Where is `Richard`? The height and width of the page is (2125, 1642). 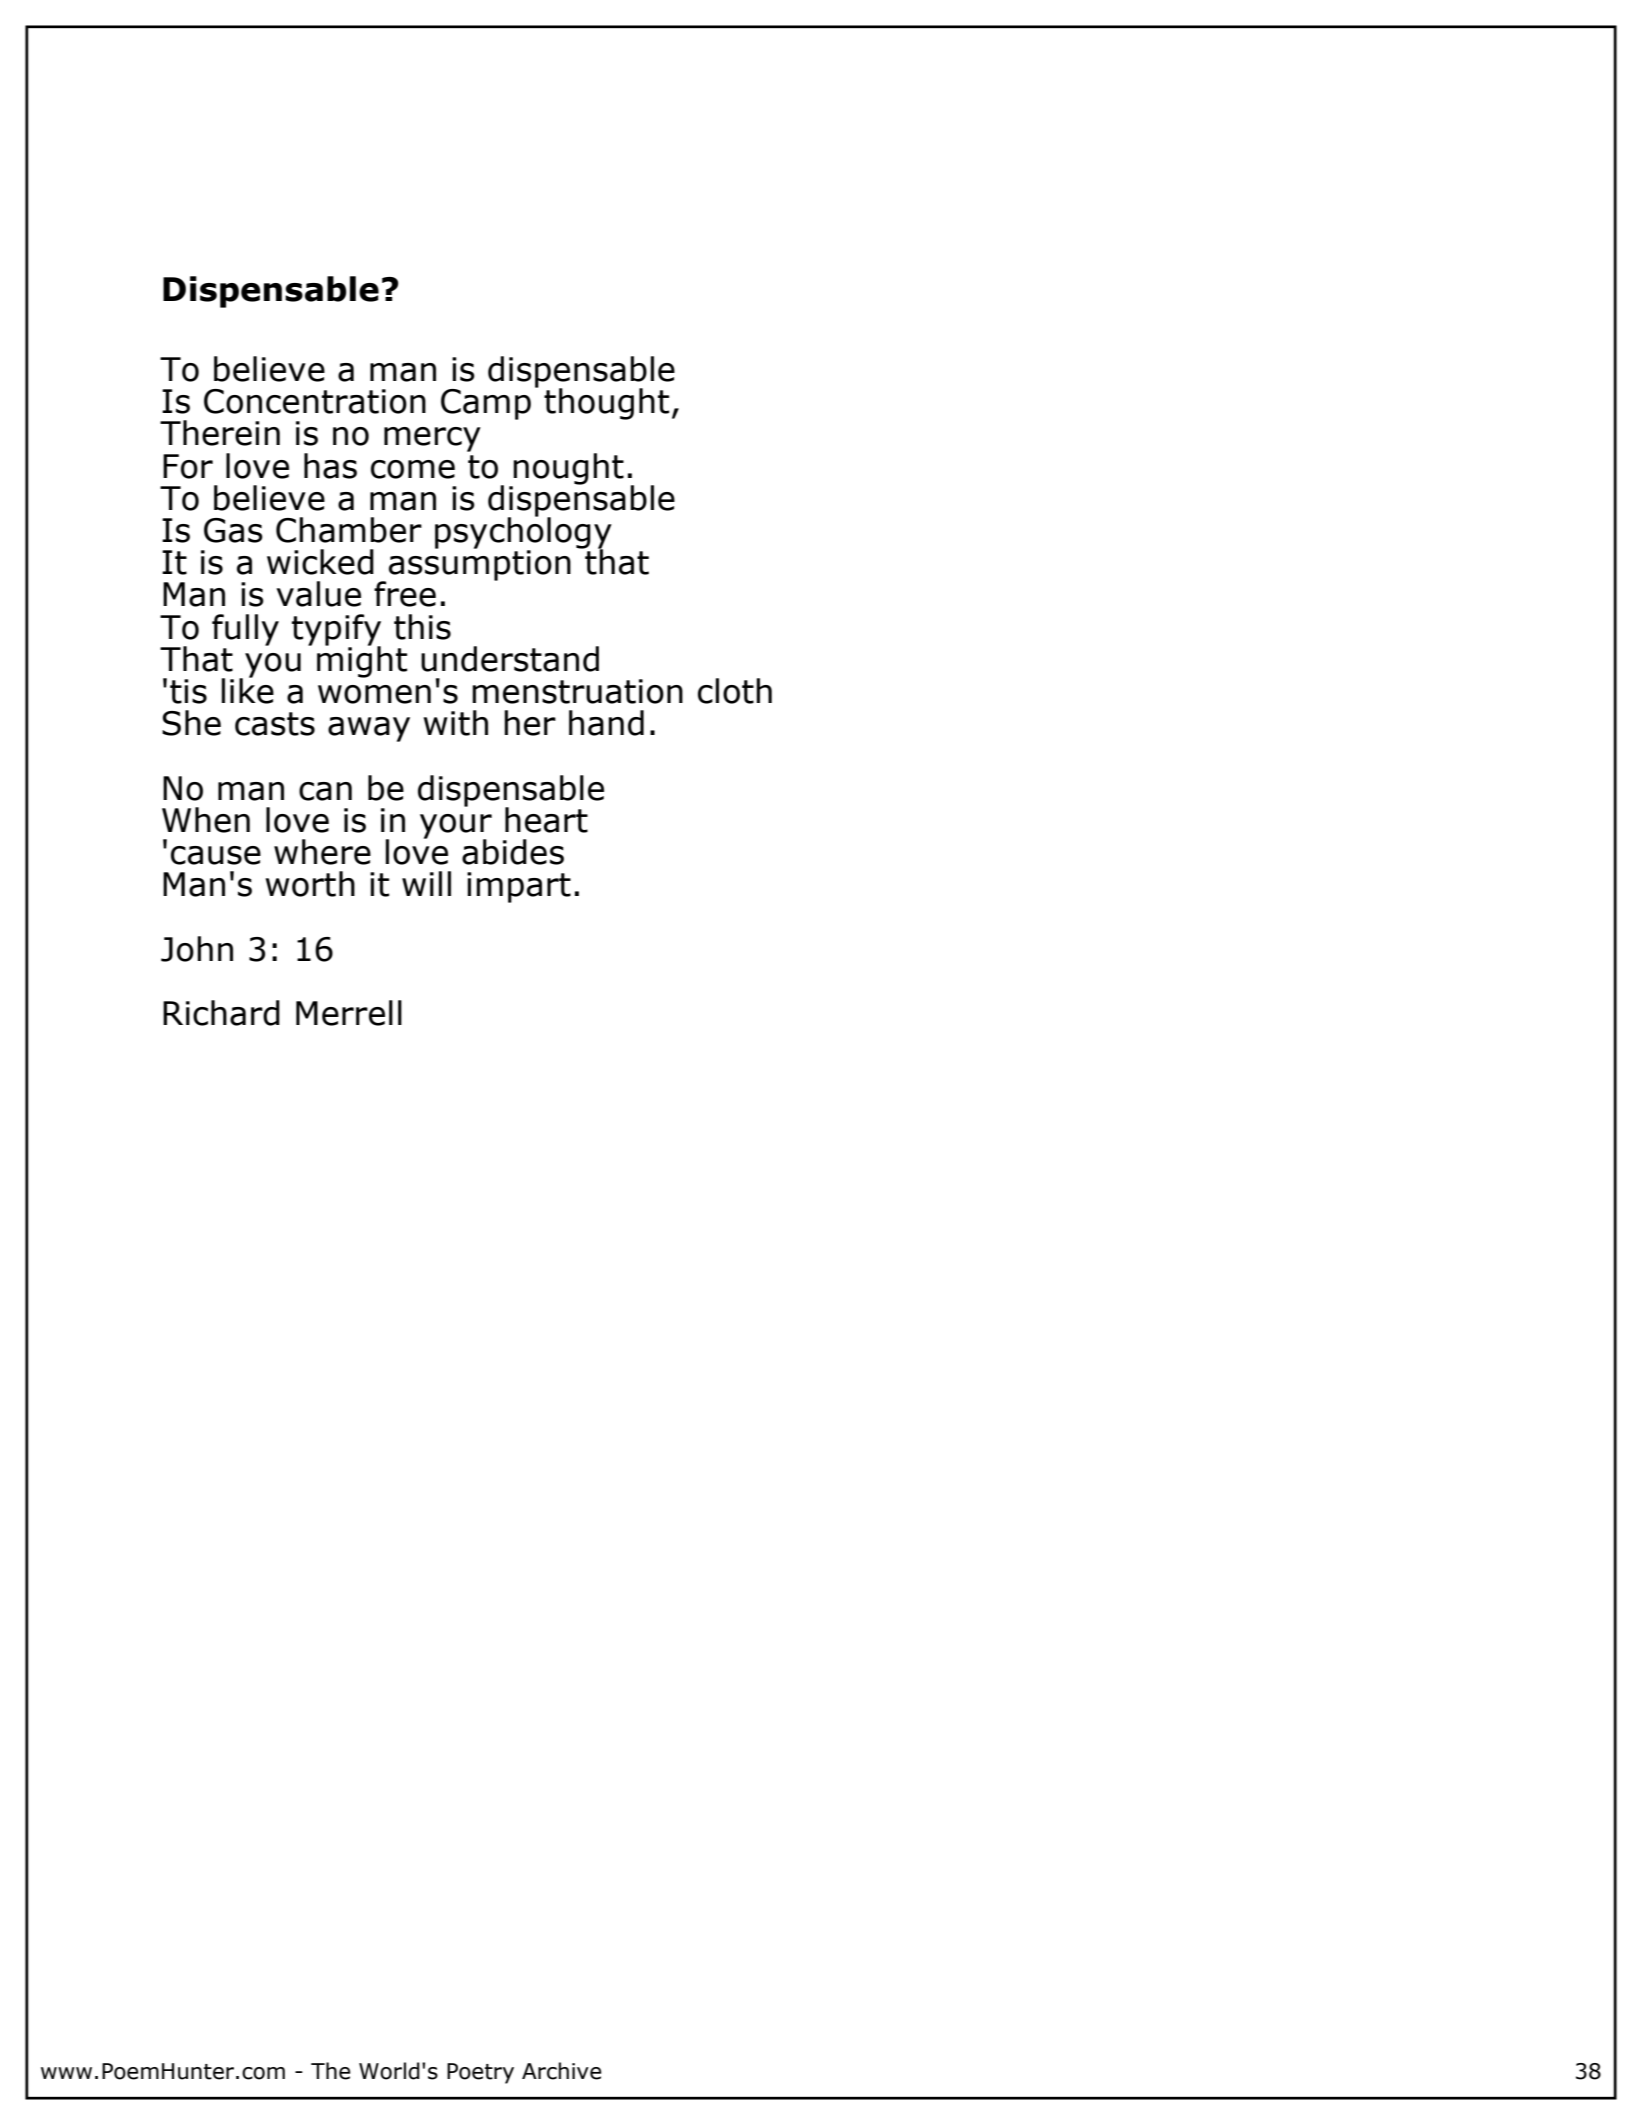
Richard is located at coordinates (221, 1013).
